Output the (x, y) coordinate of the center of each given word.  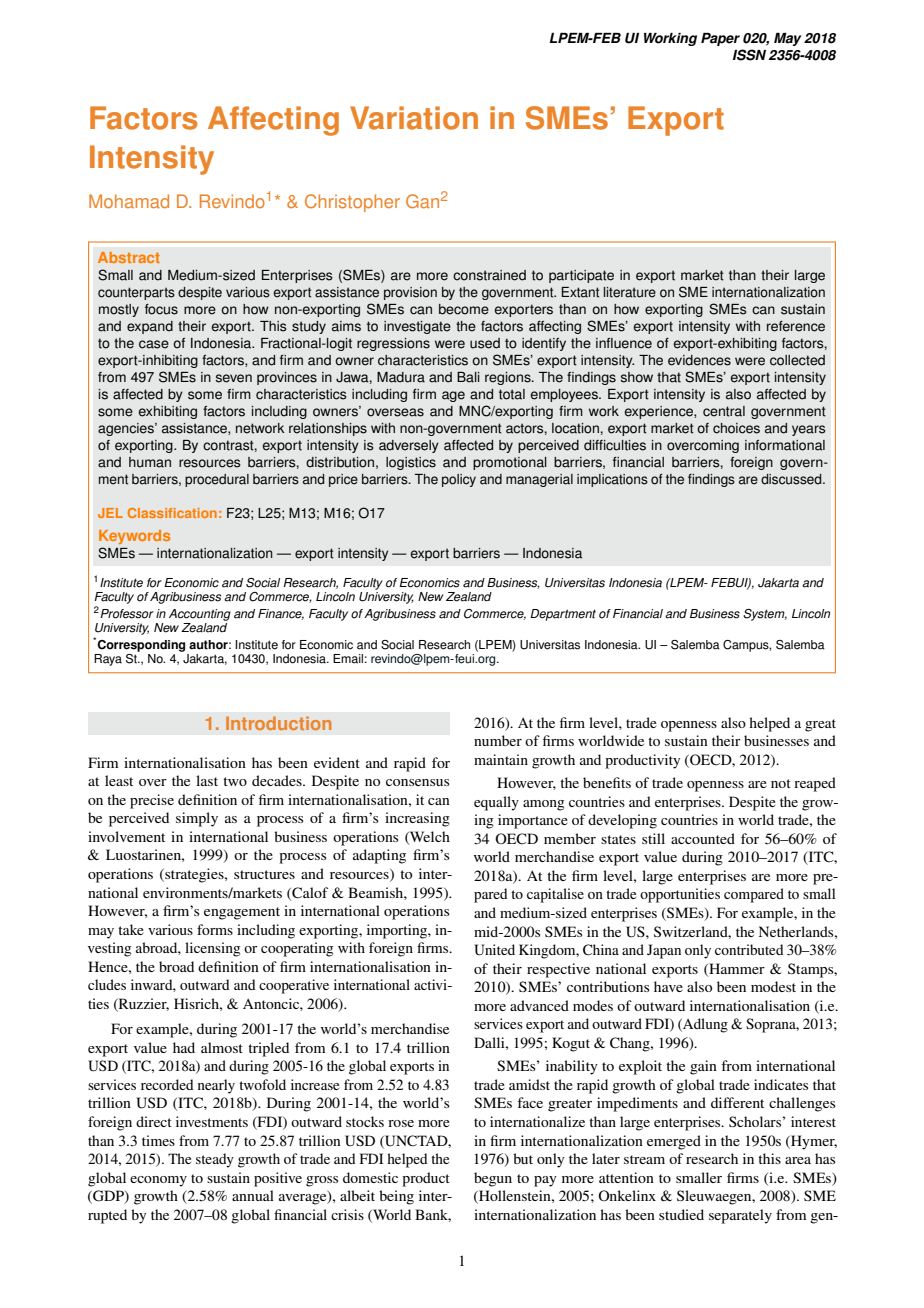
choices (736, 428)
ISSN (749, 55)
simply (197, 819)
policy (459, 480)
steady (215, 1160)
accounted (703, 838)
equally (496, 803)
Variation (414, 118)
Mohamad (129, 201)
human (150, 462)
